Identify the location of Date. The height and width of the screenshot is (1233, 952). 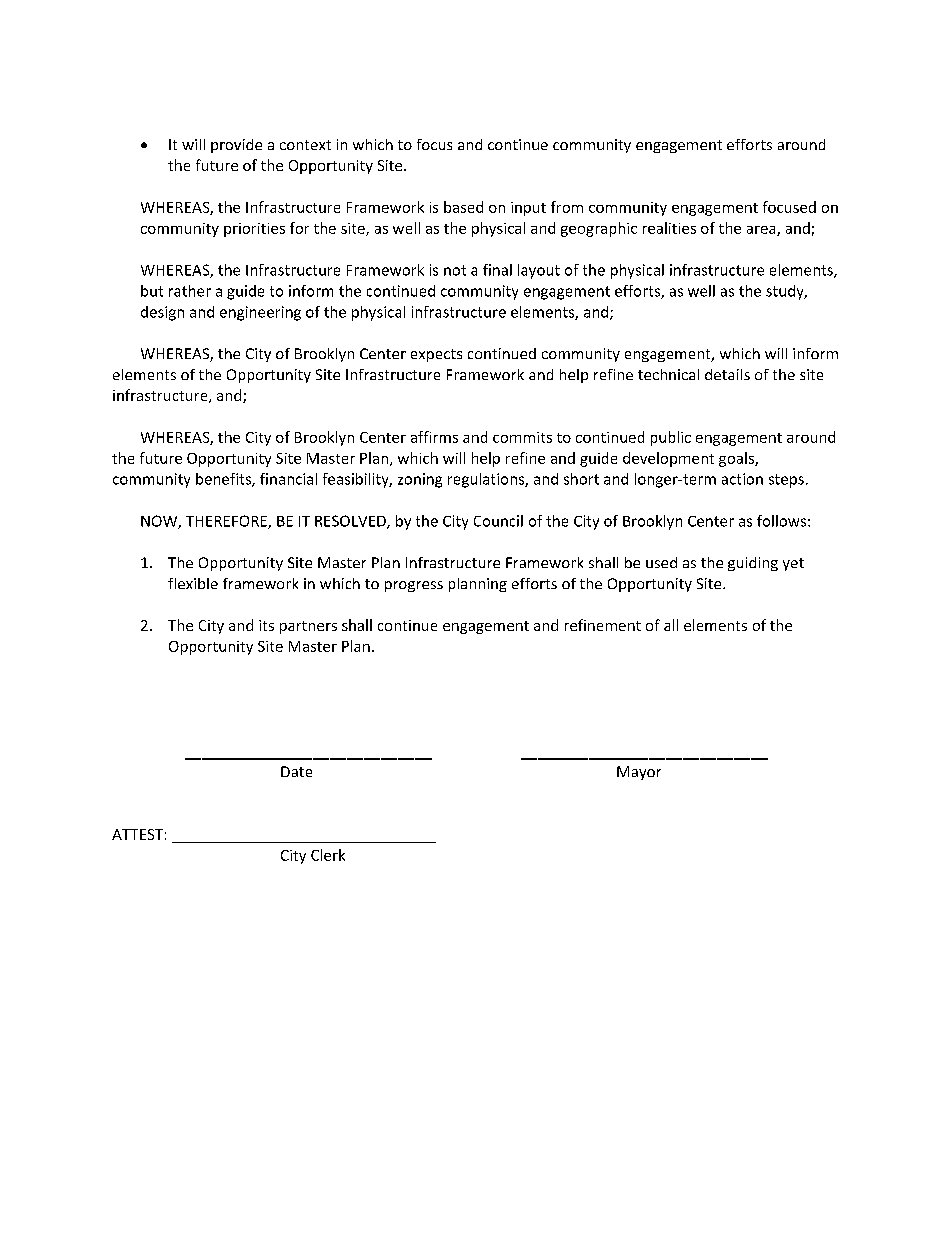
(296, 771).
